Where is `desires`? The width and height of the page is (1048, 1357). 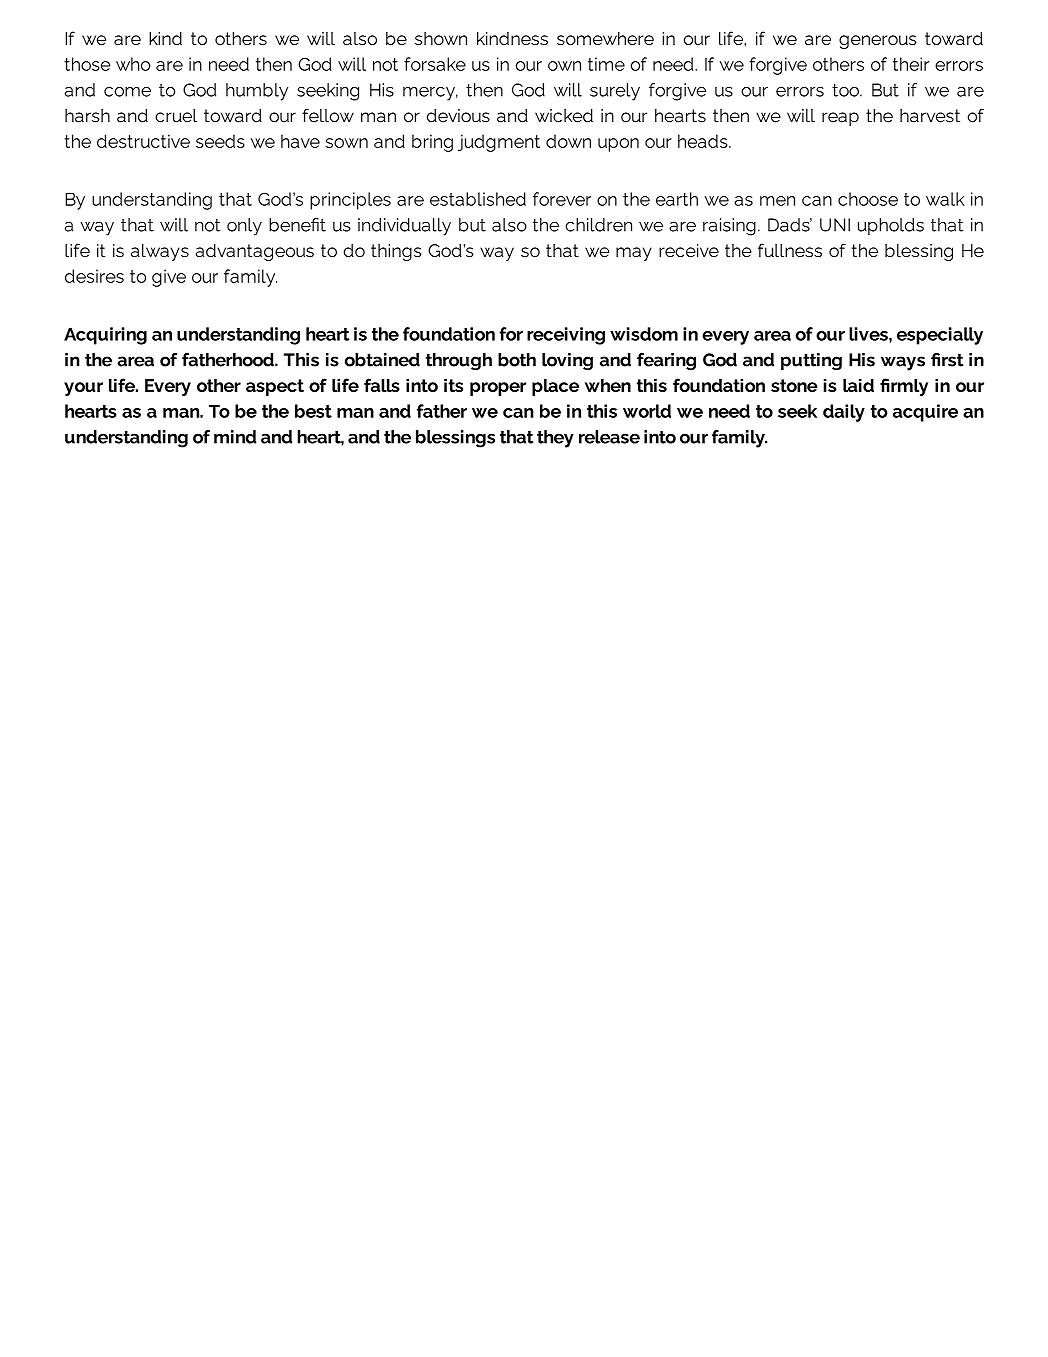 desires is located at coordinates (94, 276).
